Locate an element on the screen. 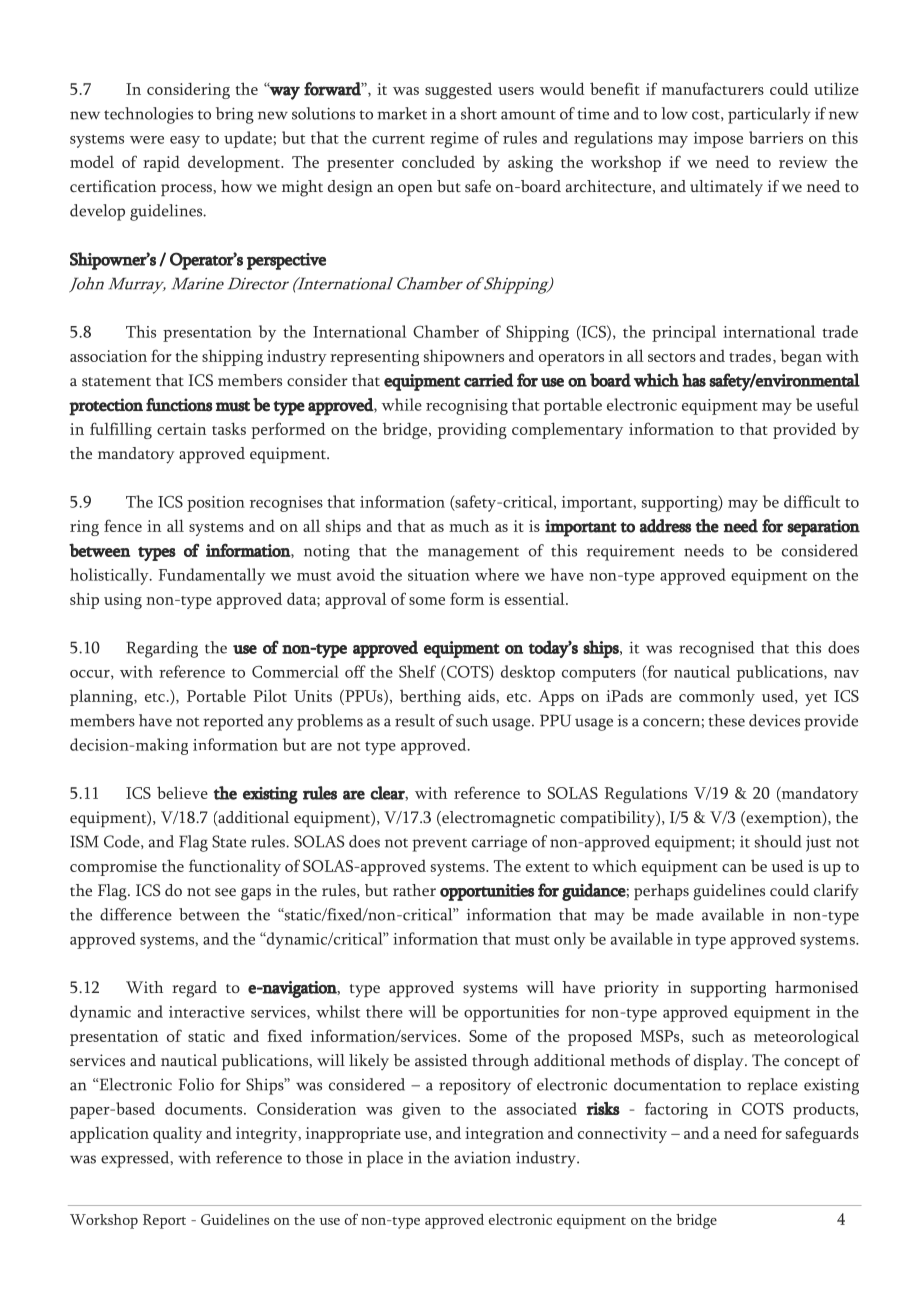 This screenshot has height=1307, width=924. technologies is located at coordinates (148, 115).
